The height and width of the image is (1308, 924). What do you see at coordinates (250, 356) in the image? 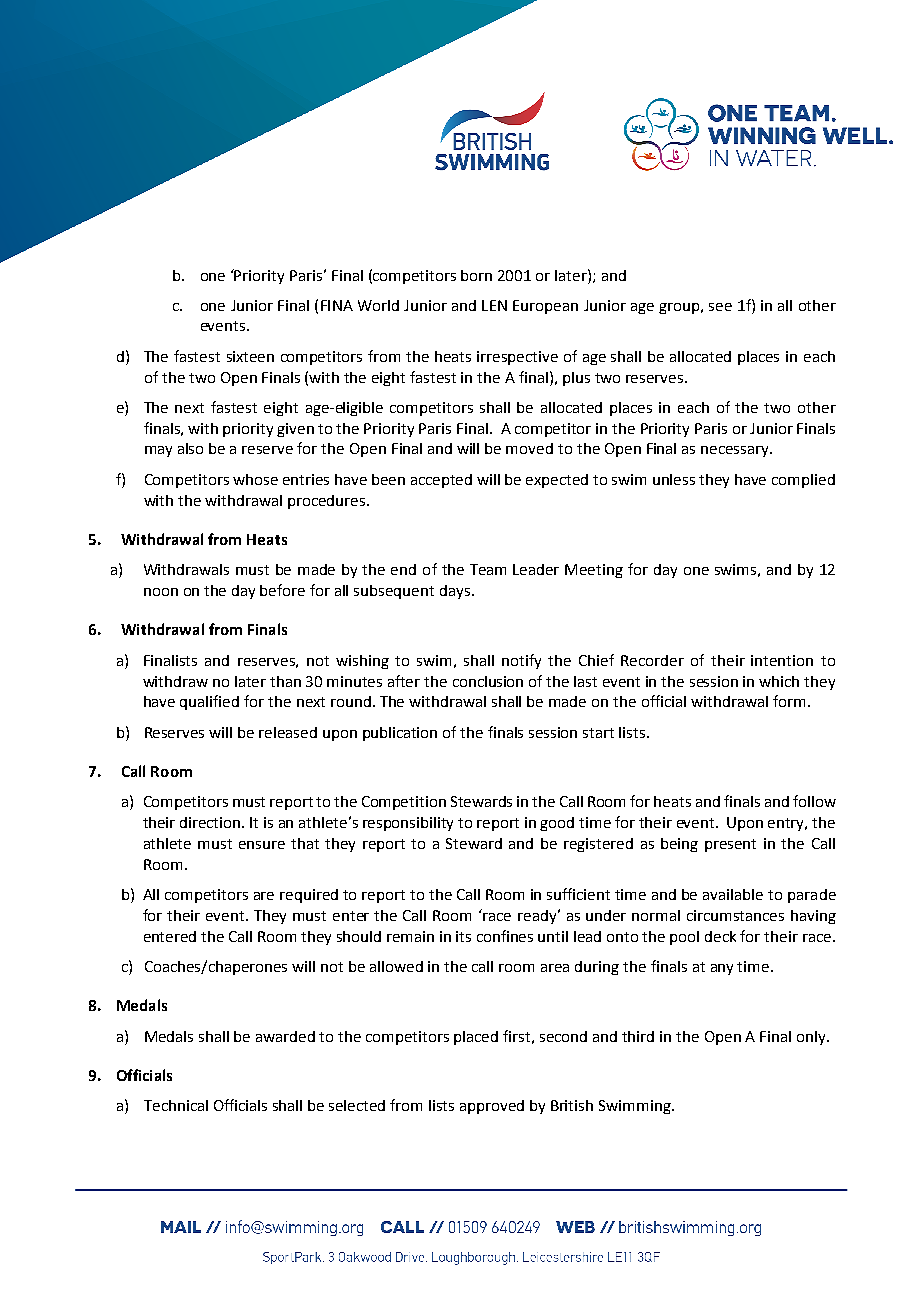
I see `sixteen` at bounding box center [250, 356].
